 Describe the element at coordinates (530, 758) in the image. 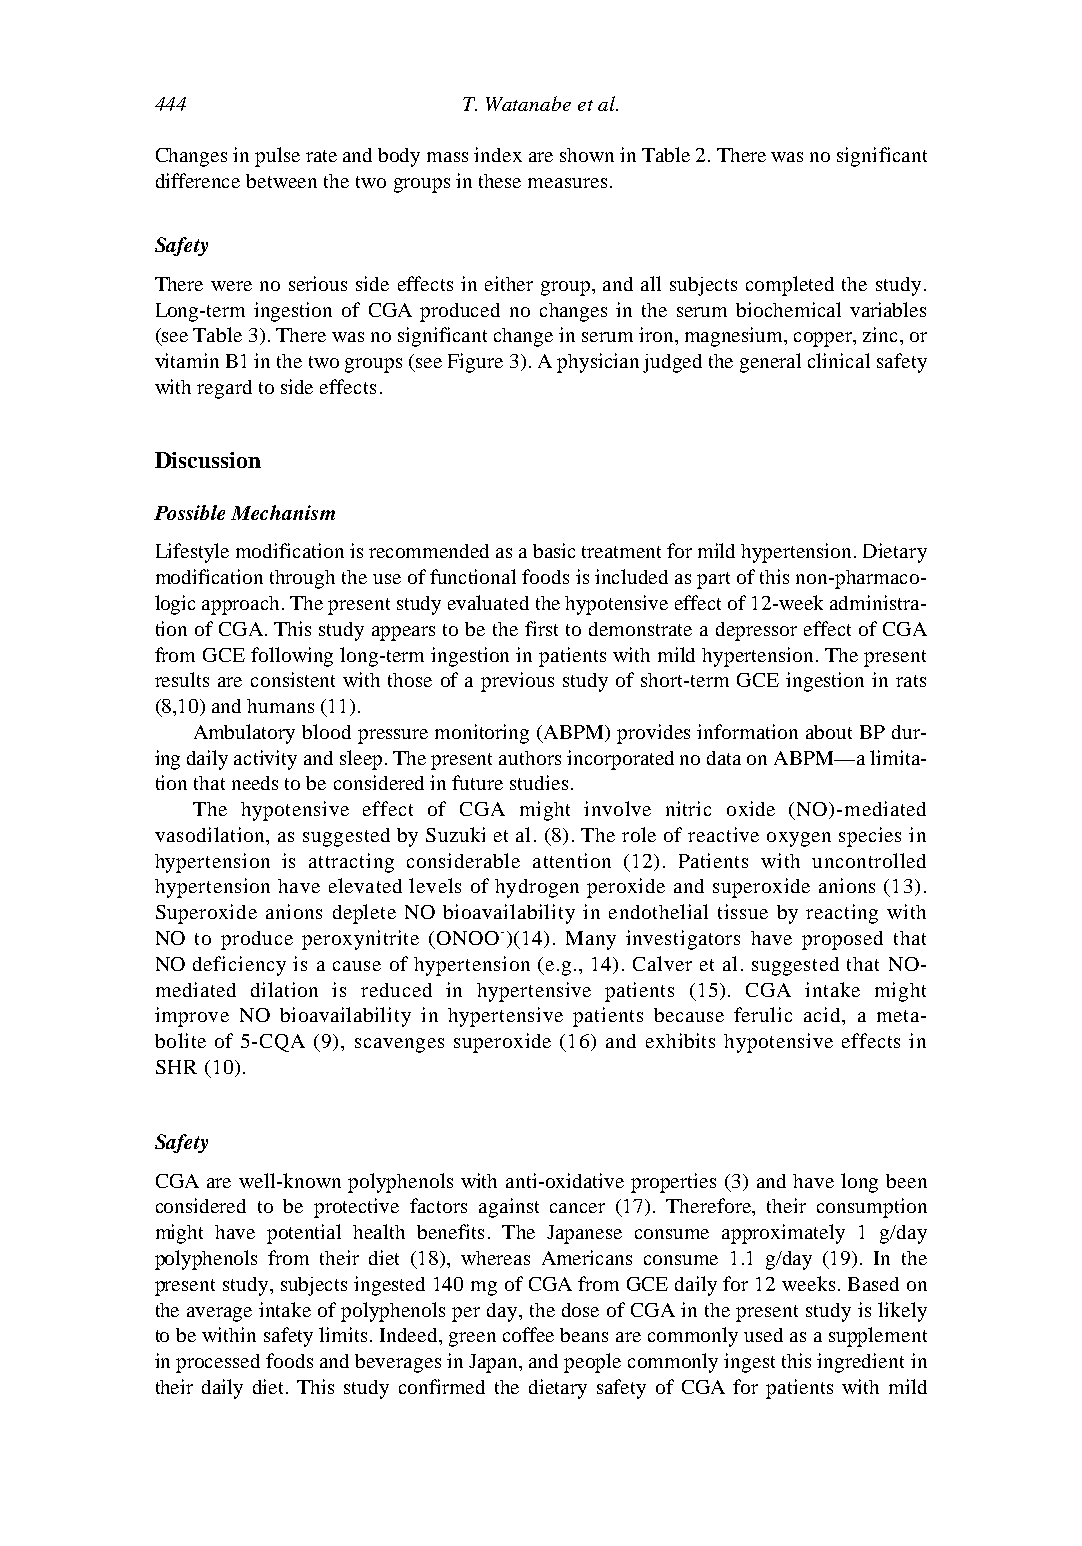

I see `authors` at that location.
